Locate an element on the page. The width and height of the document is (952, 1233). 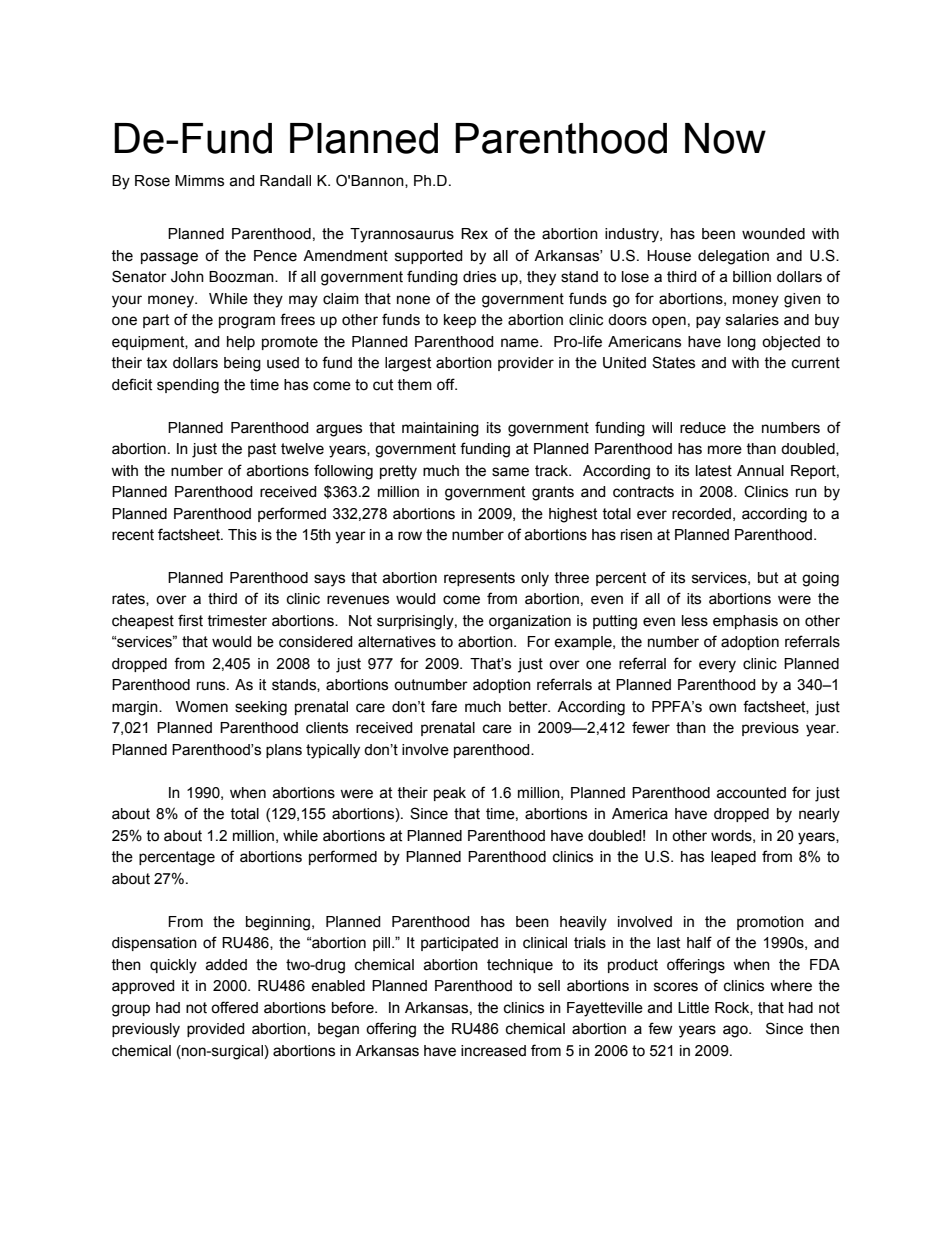
represents is located at coordinates (479, 579).
